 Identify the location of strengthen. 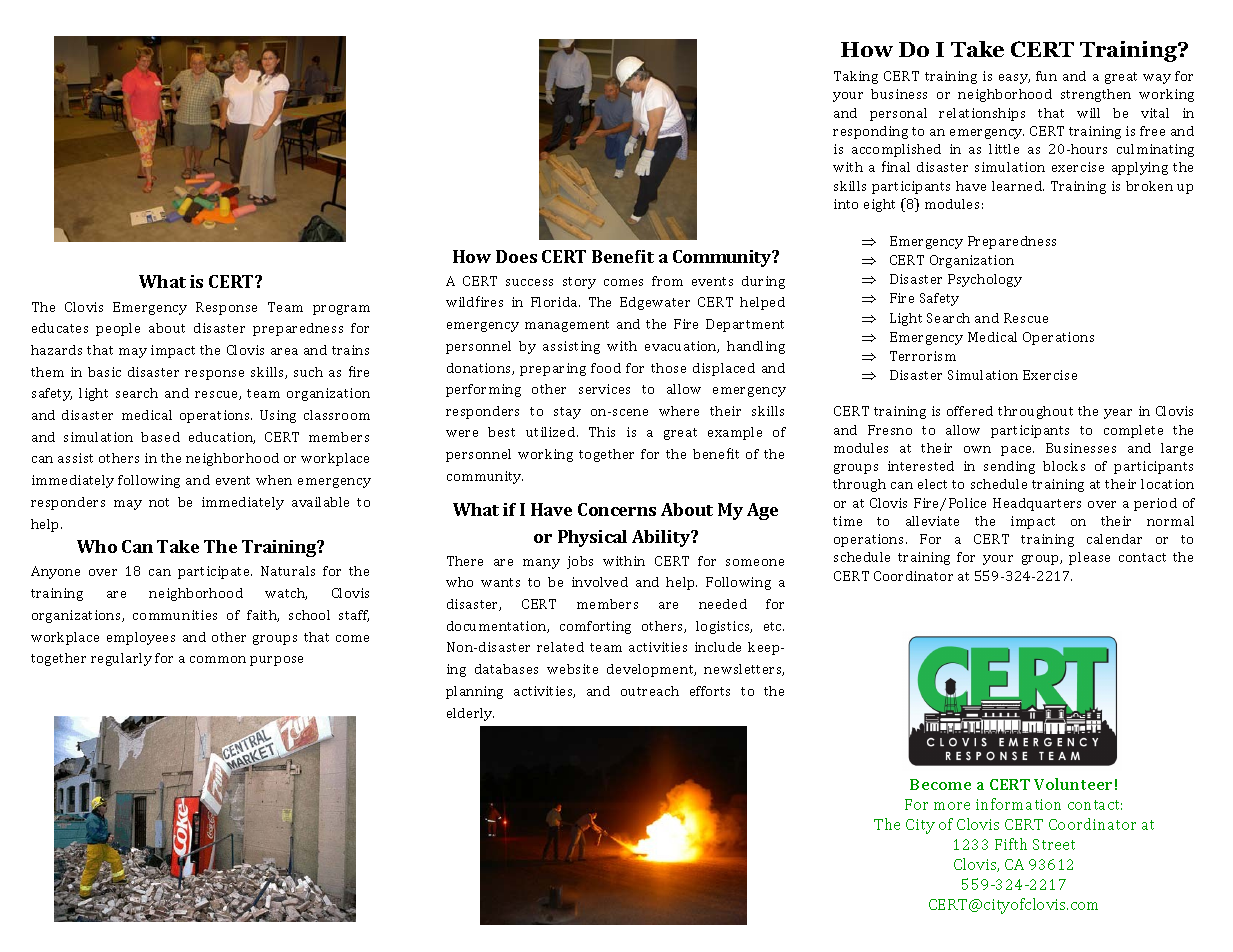
(1096, 95).
